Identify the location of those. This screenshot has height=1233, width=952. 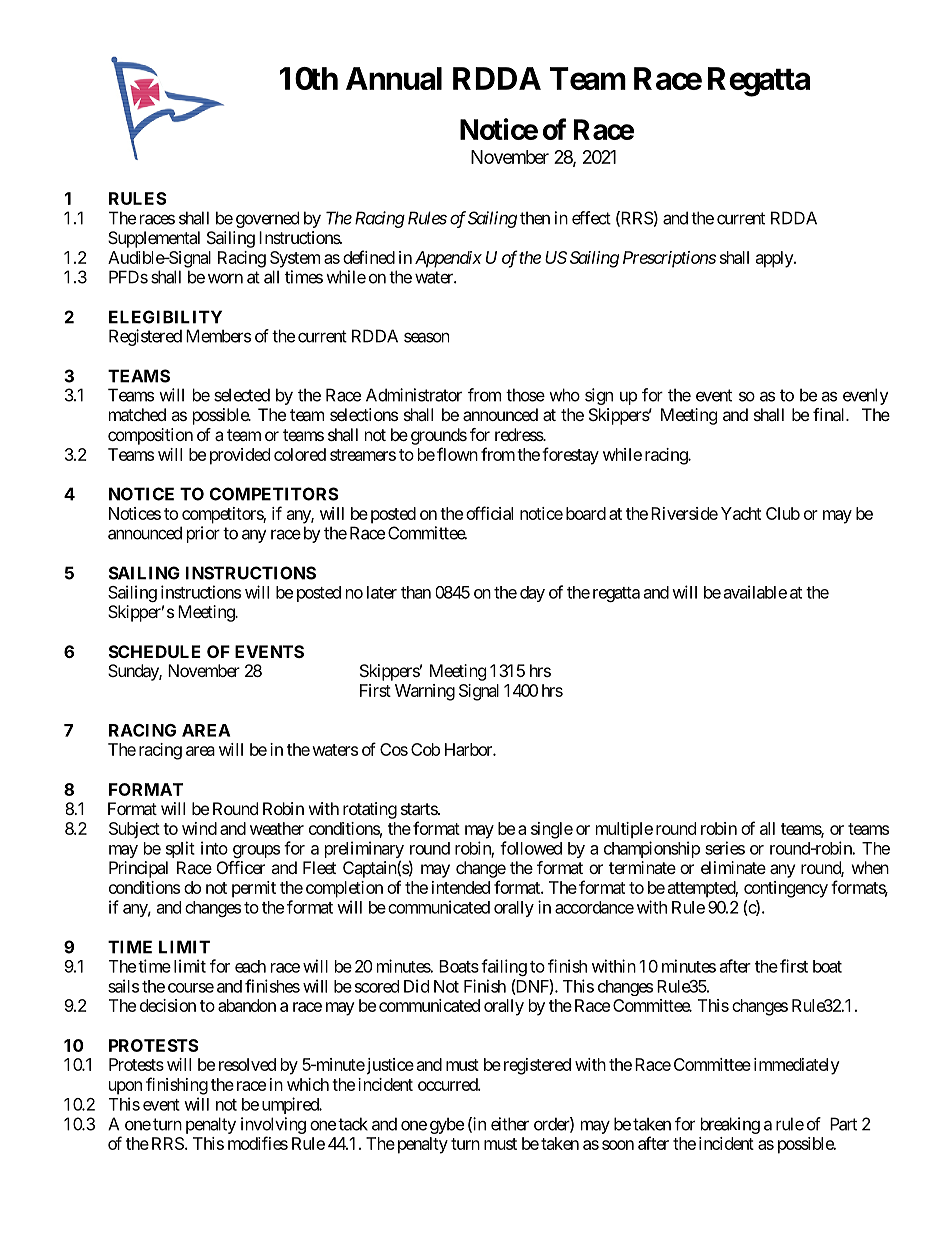
(525, 395).
